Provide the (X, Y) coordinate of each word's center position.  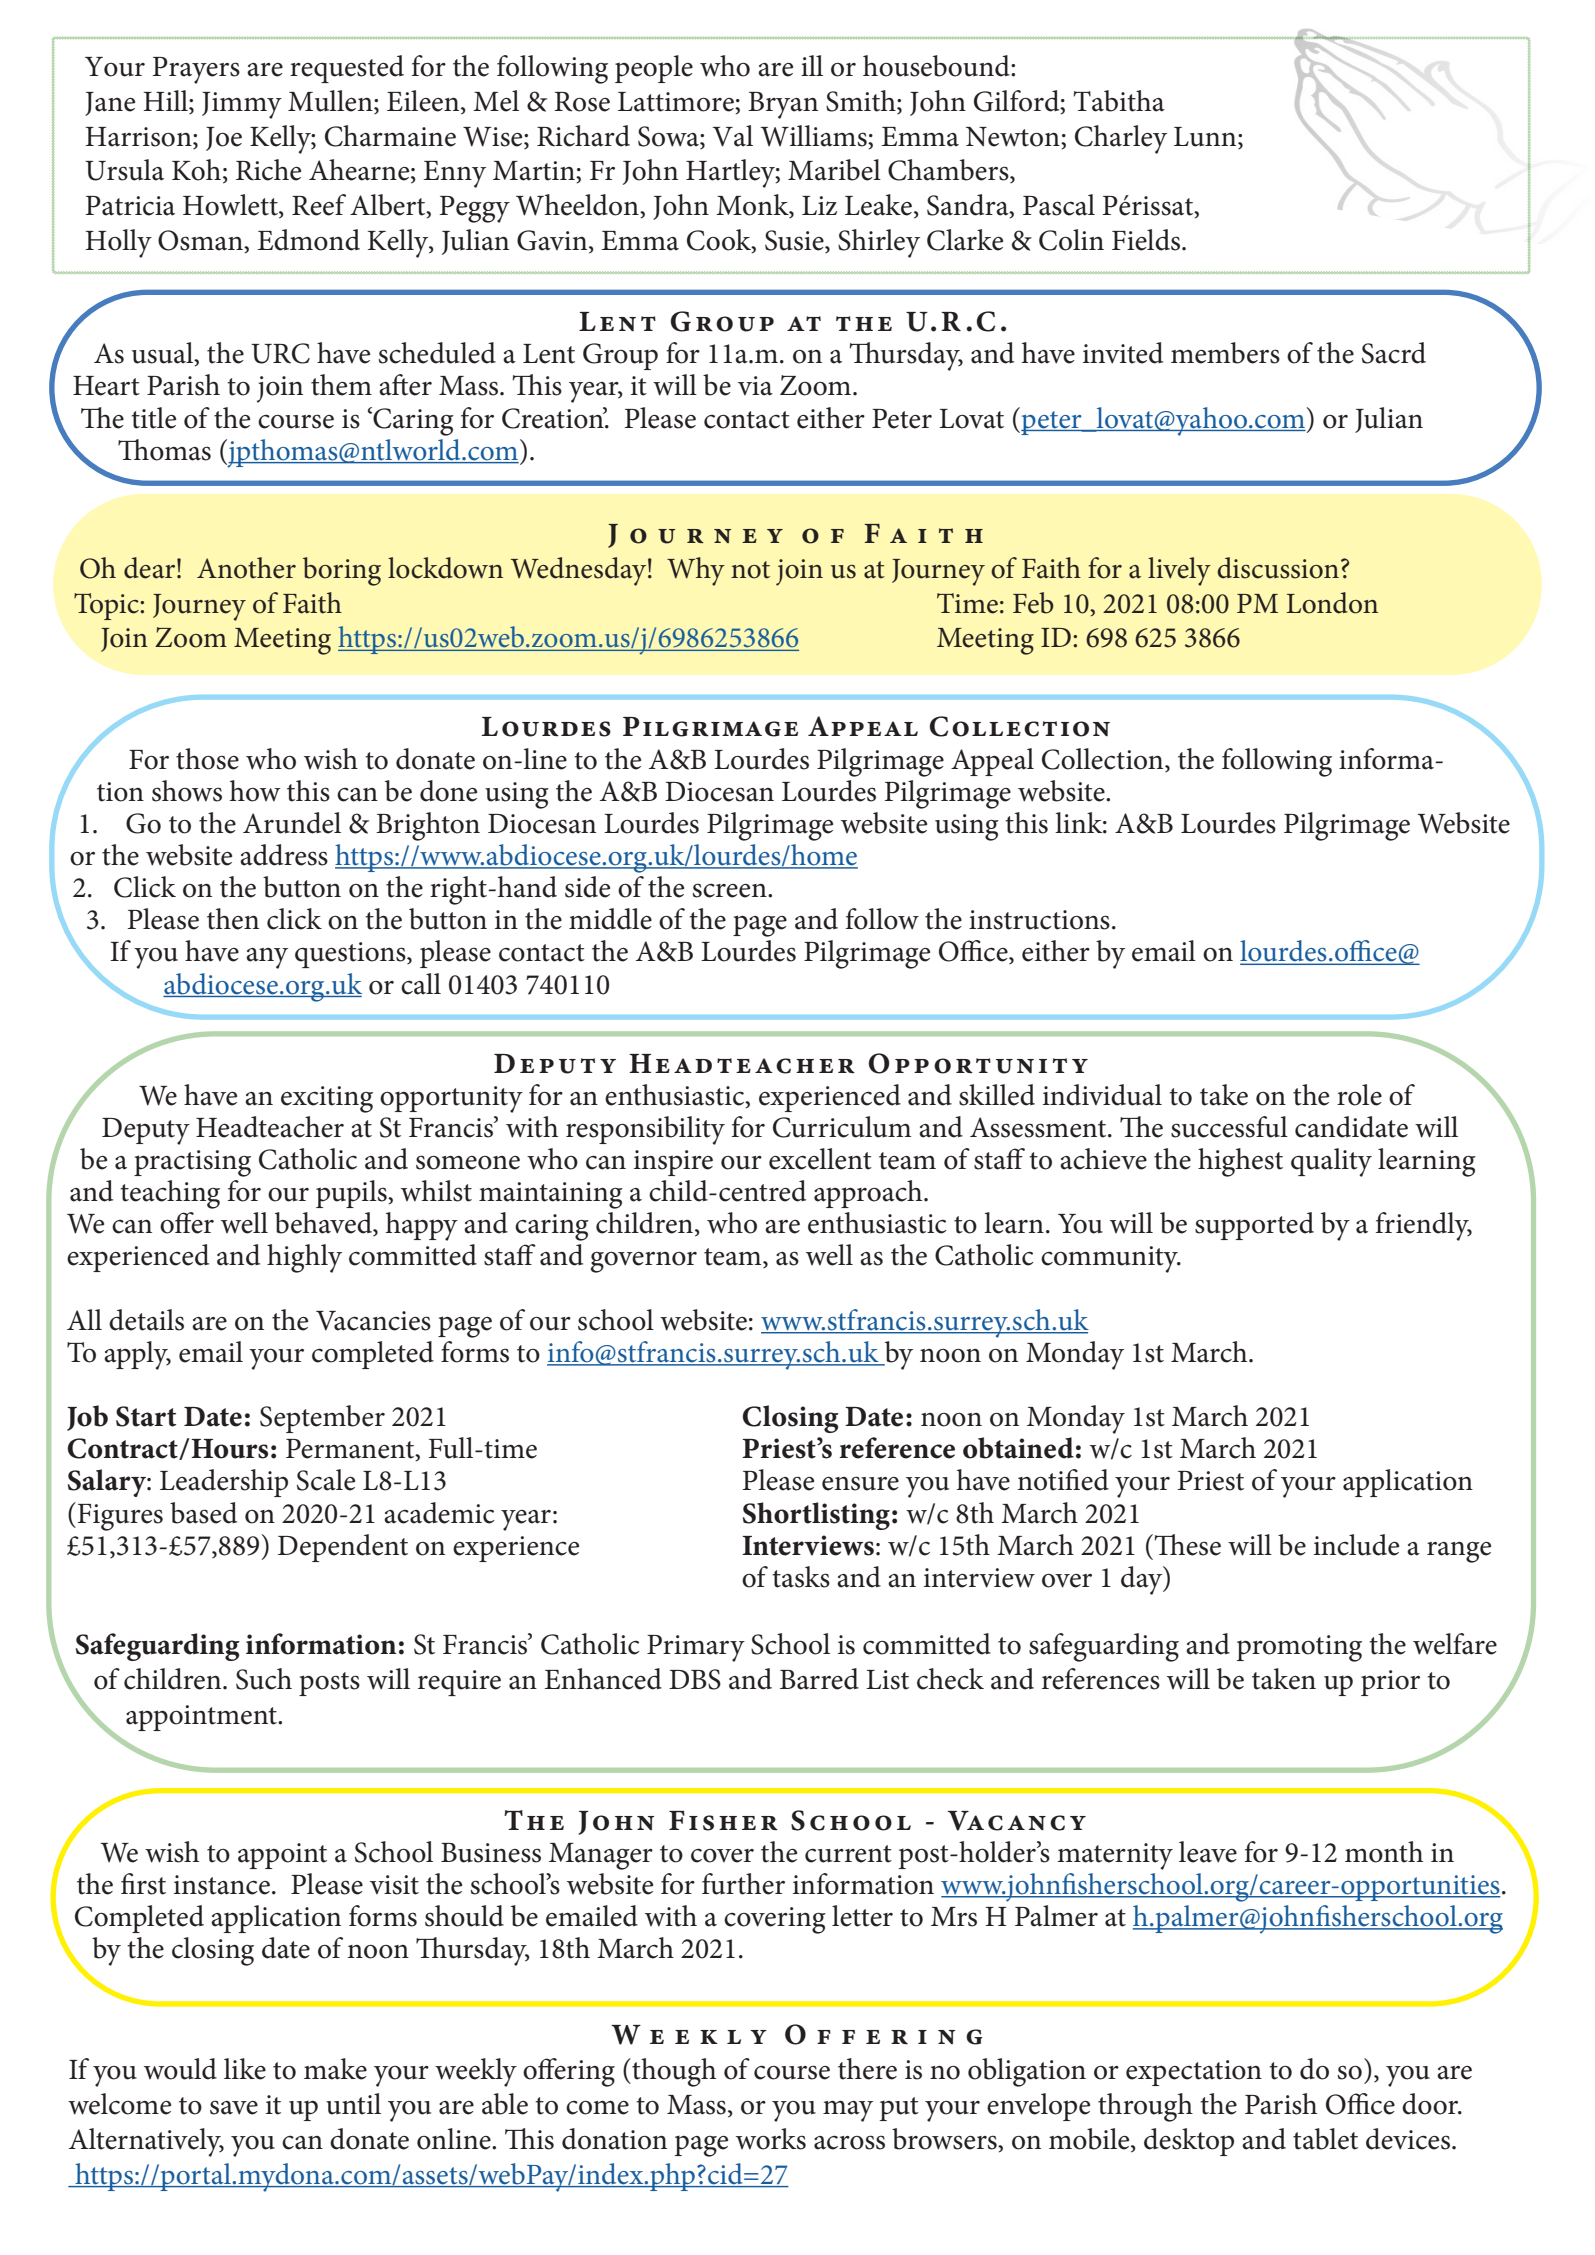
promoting (1299, 1648)
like (245, 2069)
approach (869, 1194)
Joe (224, 139)
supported (1254, 1226)
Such (264, 1679)
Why (696, 571)
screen (731, 890)
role (1359, 1095)
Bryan (783, 105)
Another (246, 568)
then (233, 919)
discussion (1278, 568)
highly (304, 1258)
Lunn (1206, 137)
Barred (819, 1679)
